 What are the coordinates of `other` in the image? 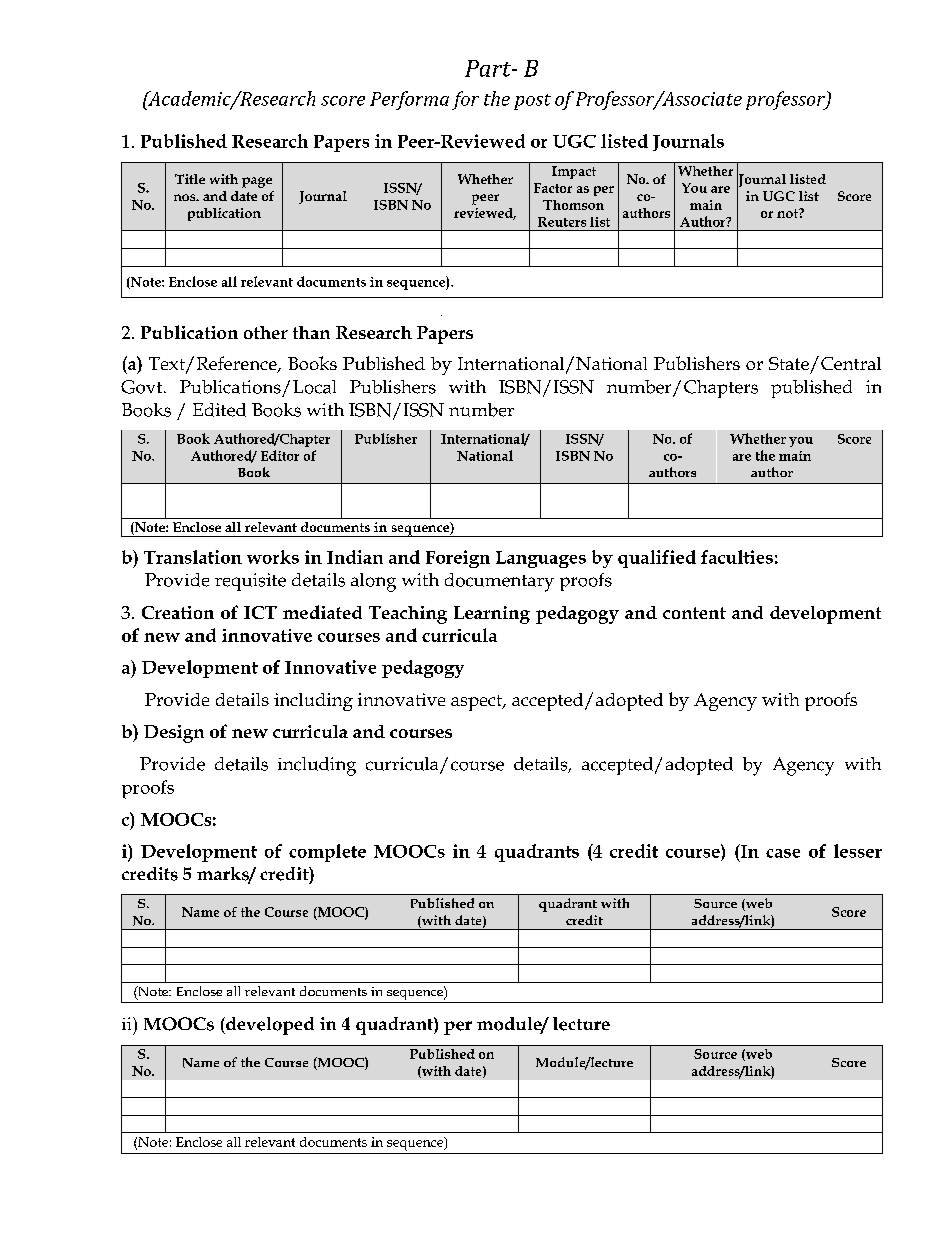 It's located at (266, 332).
